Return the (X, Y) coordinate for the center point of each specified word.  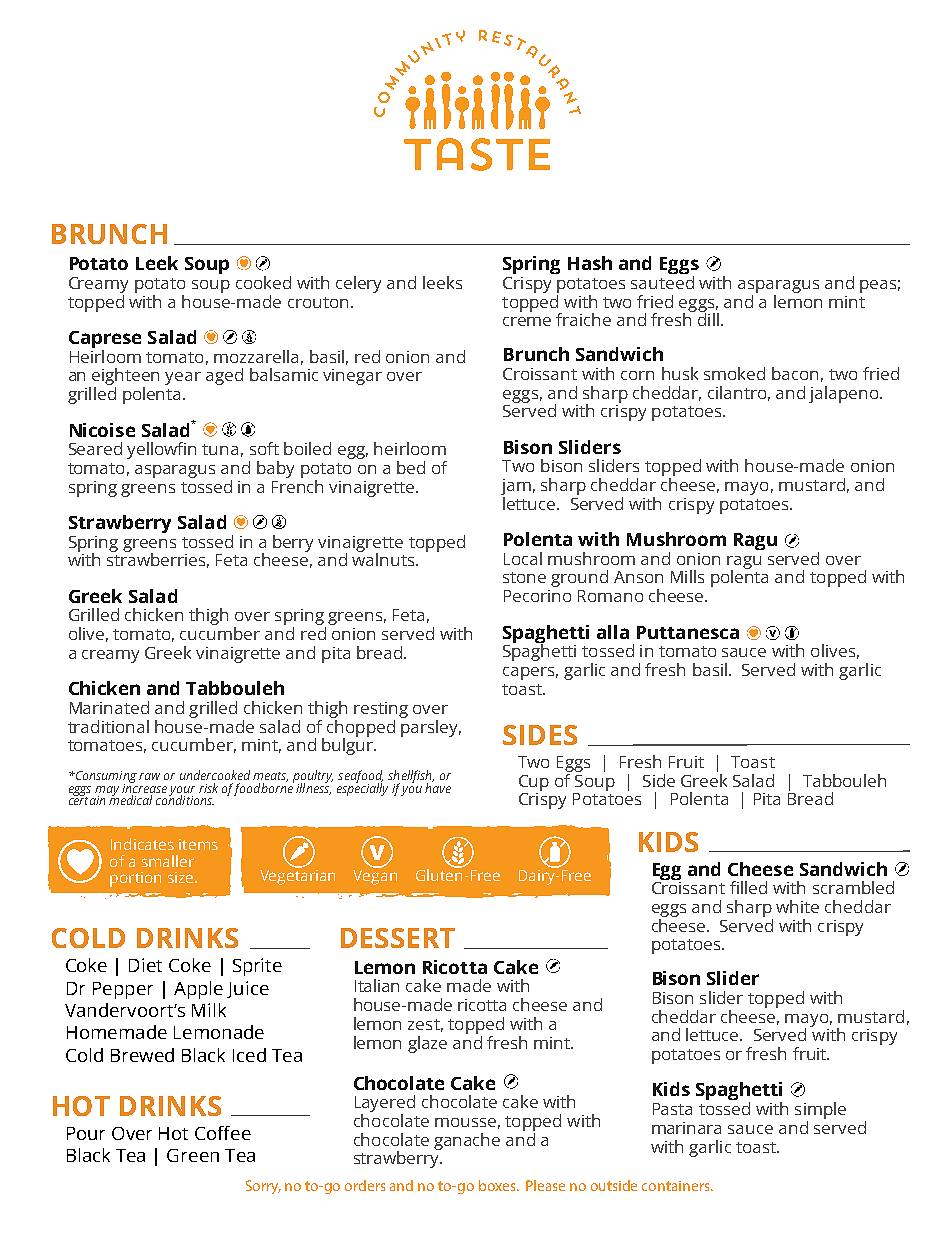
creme (527, 321)
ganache (467, 1141)
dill (708, 318)
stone (524, 577)
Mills (687, 576)
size (182, 877)
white (797, 906)
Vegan (375, 876)
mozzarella (256, 356)
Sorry (263, 1187)
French (297, 485)
